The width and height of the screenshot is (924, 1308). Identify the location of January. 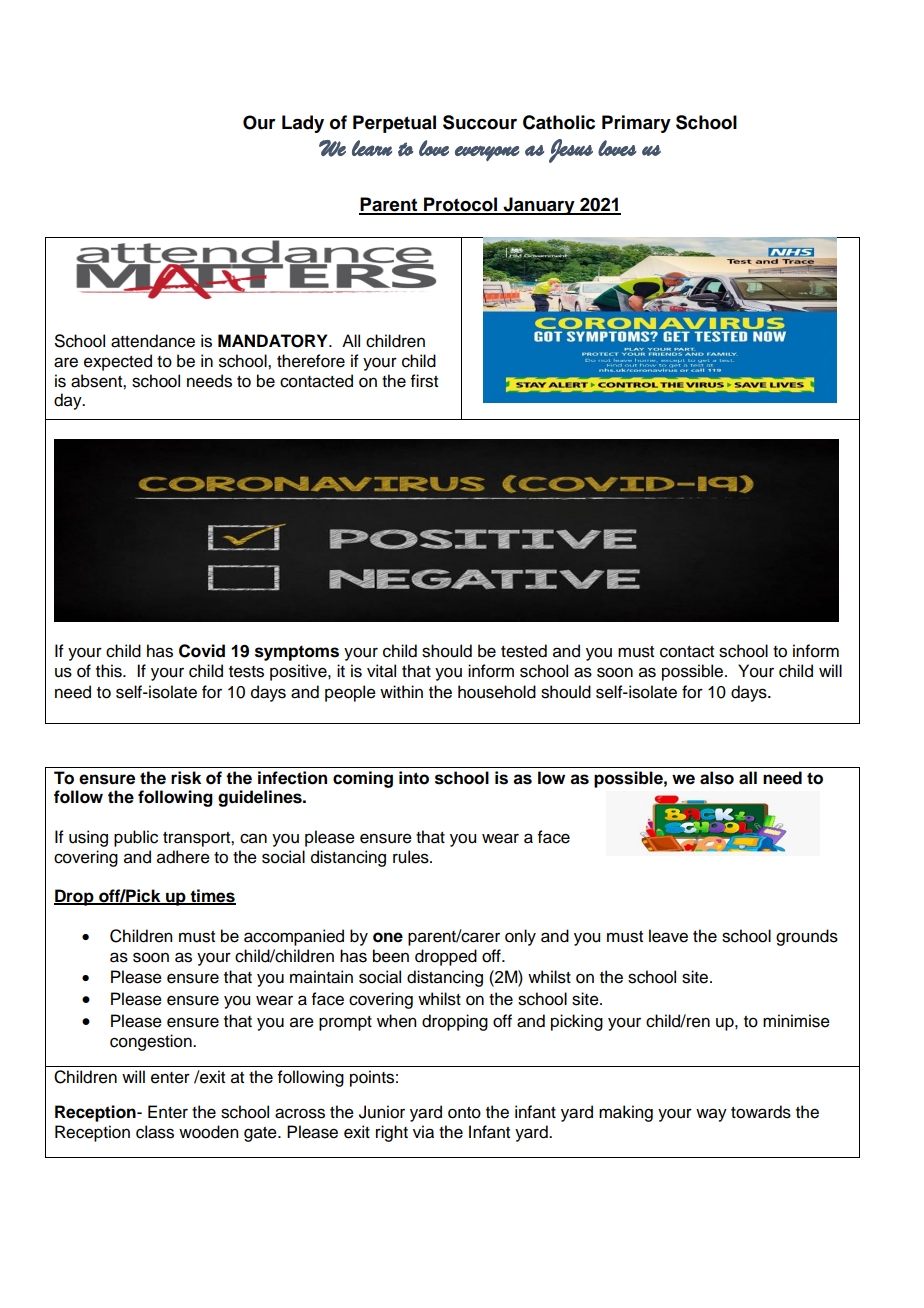
(539, 206).
